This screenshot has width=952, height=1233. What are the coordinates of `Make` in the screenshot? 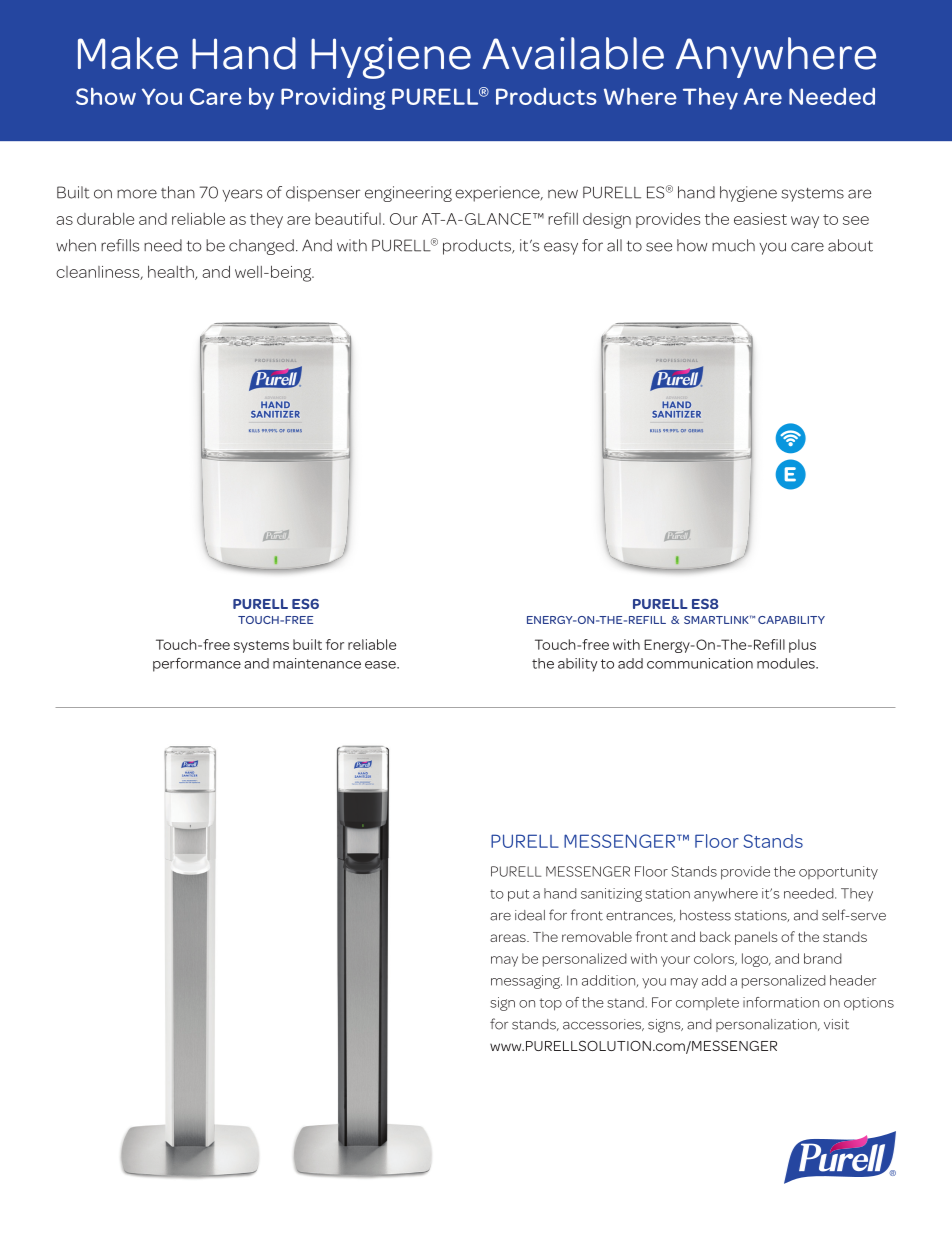 It's located at (128, 53).
